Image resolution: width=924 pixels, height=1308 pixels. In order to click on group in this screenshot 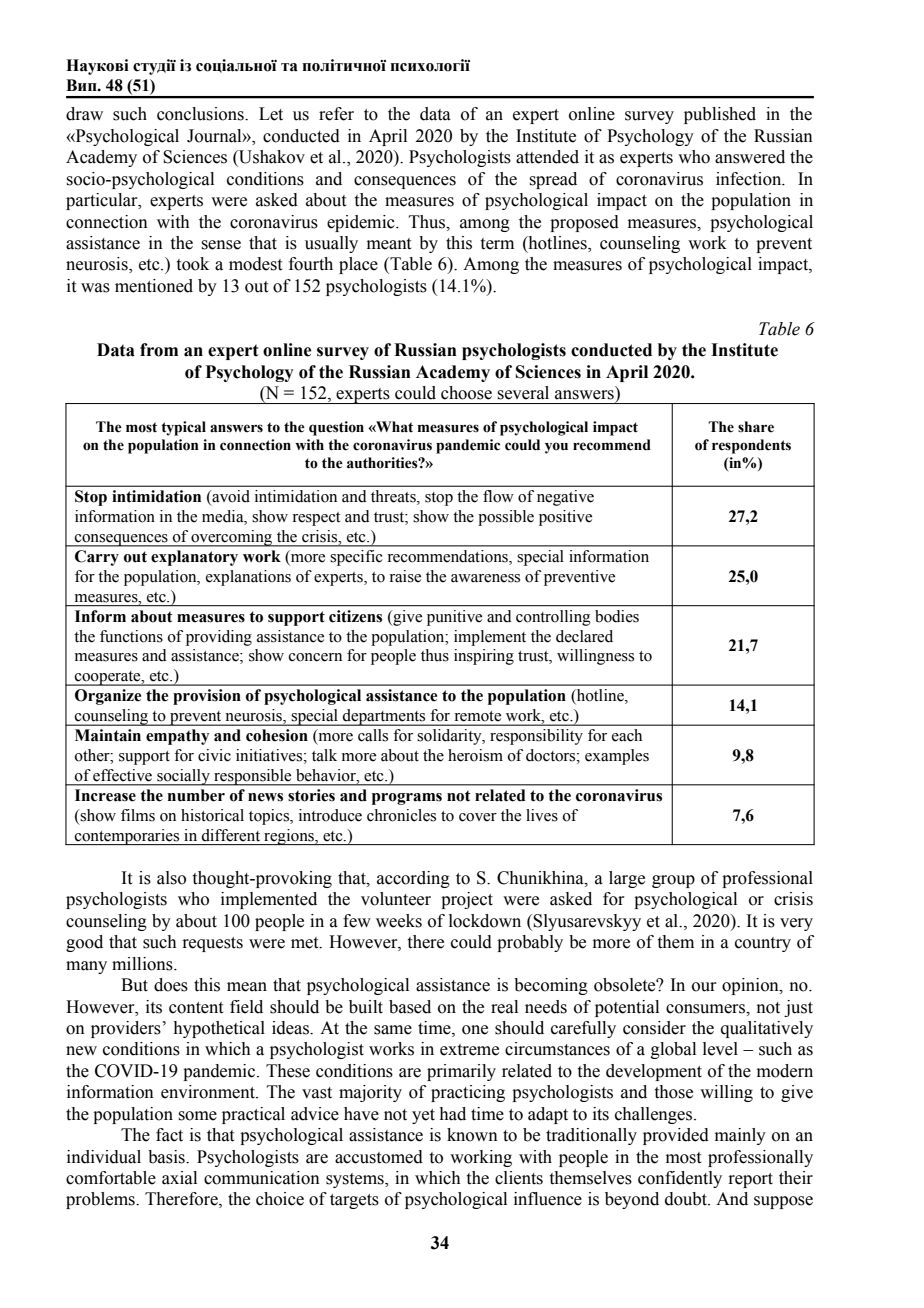, I will do `click(673, 881)`.
